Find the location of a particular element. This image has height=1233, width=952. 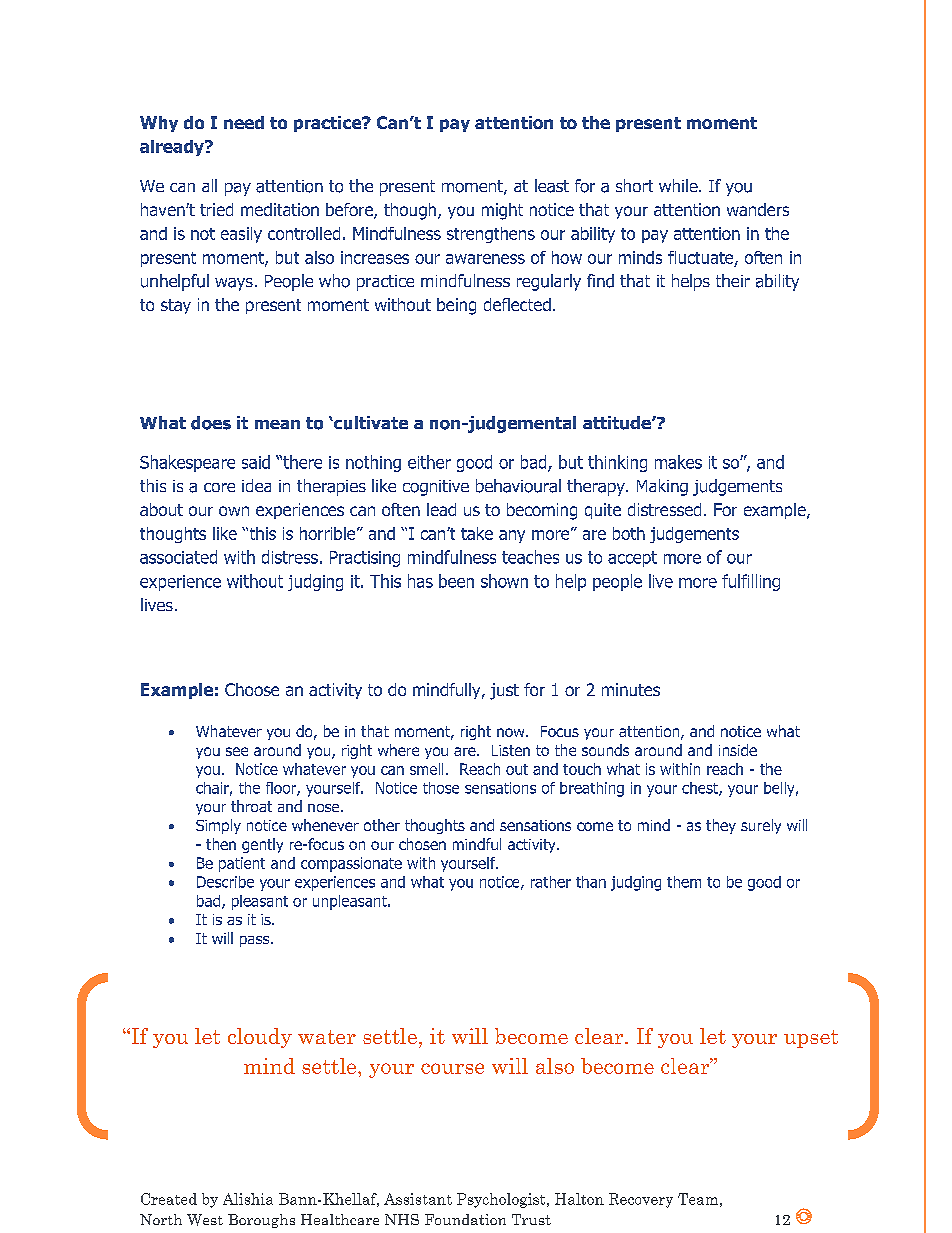

Describe is located at coordinates (225, 882).
